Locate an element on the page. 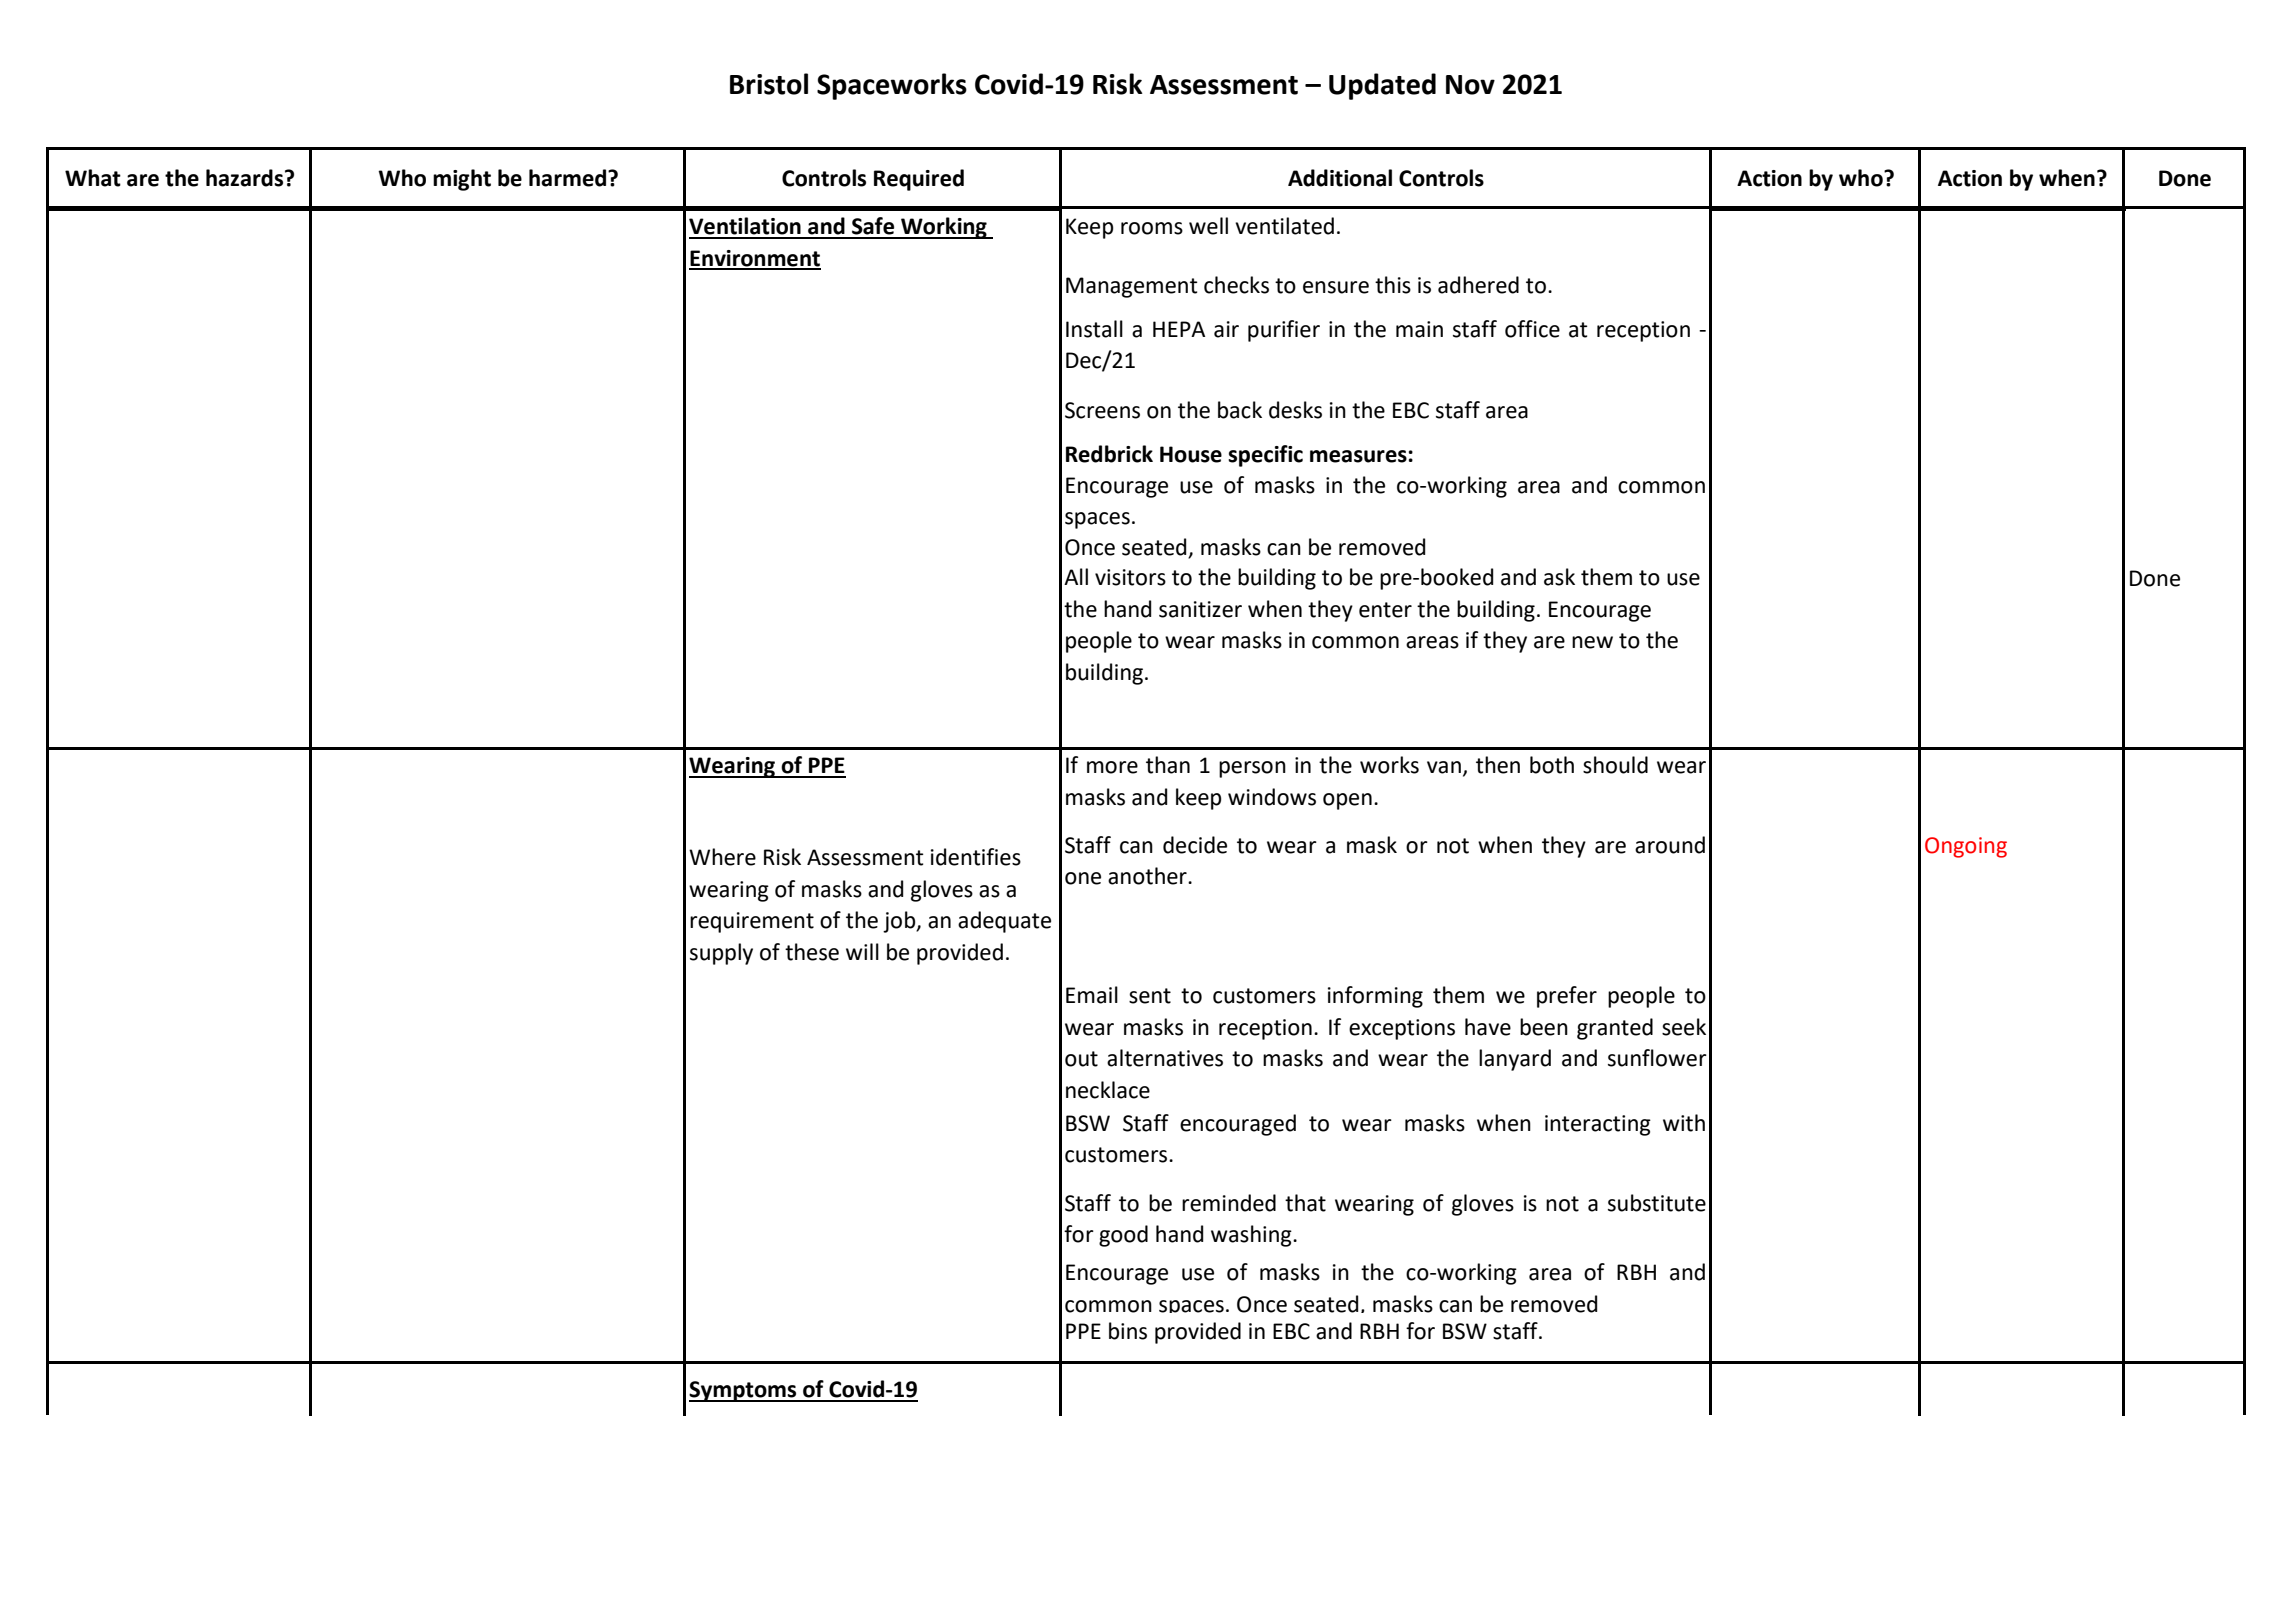  adequate is located at coordinates (1004, 922).
